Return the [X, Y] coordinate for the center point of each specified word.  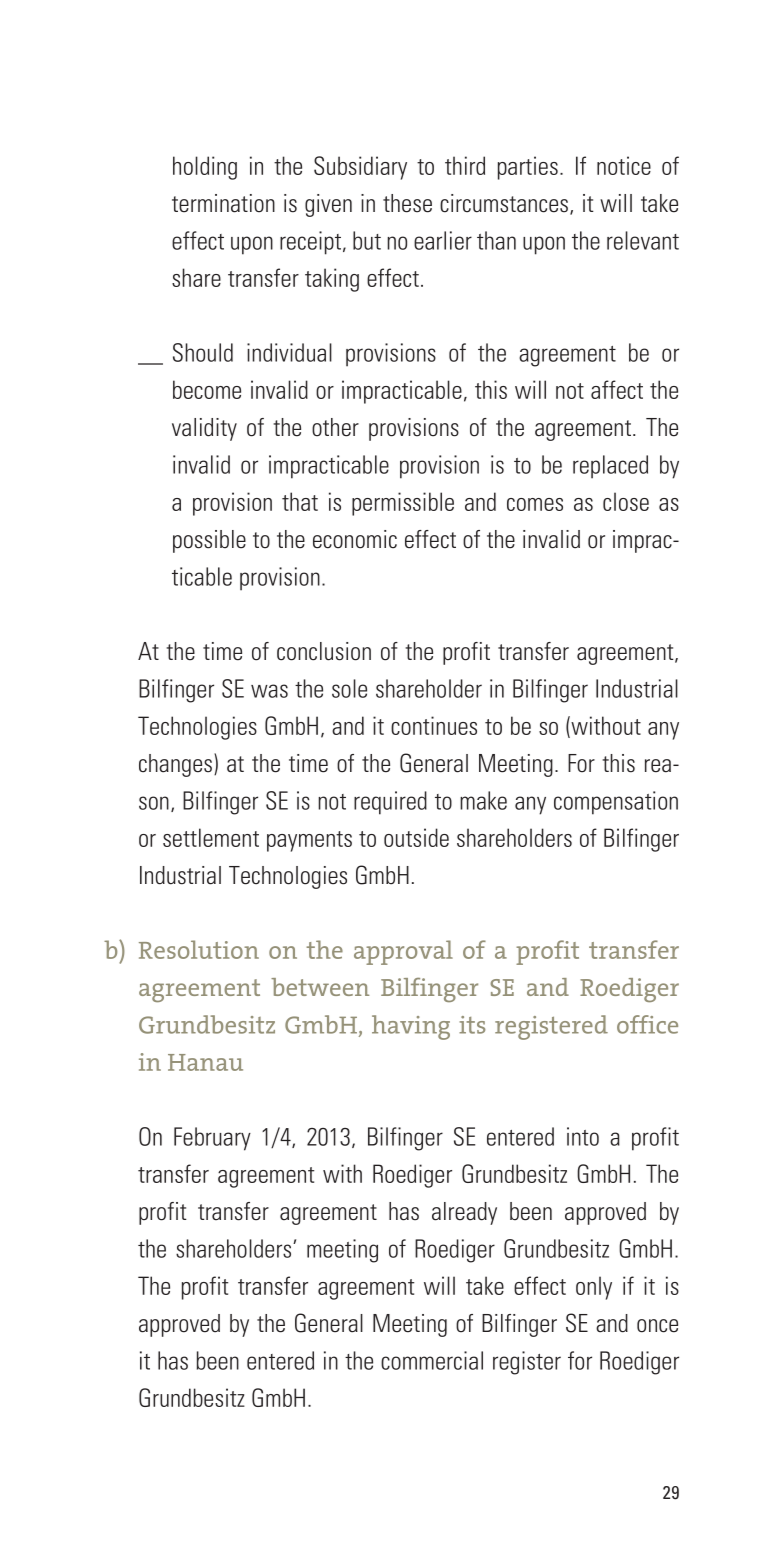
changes [175, 765]
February [212, 1139]
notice [624, 165]
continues [434, 725]
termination [223, 203]
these [407, 203]
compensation [616, 803]
